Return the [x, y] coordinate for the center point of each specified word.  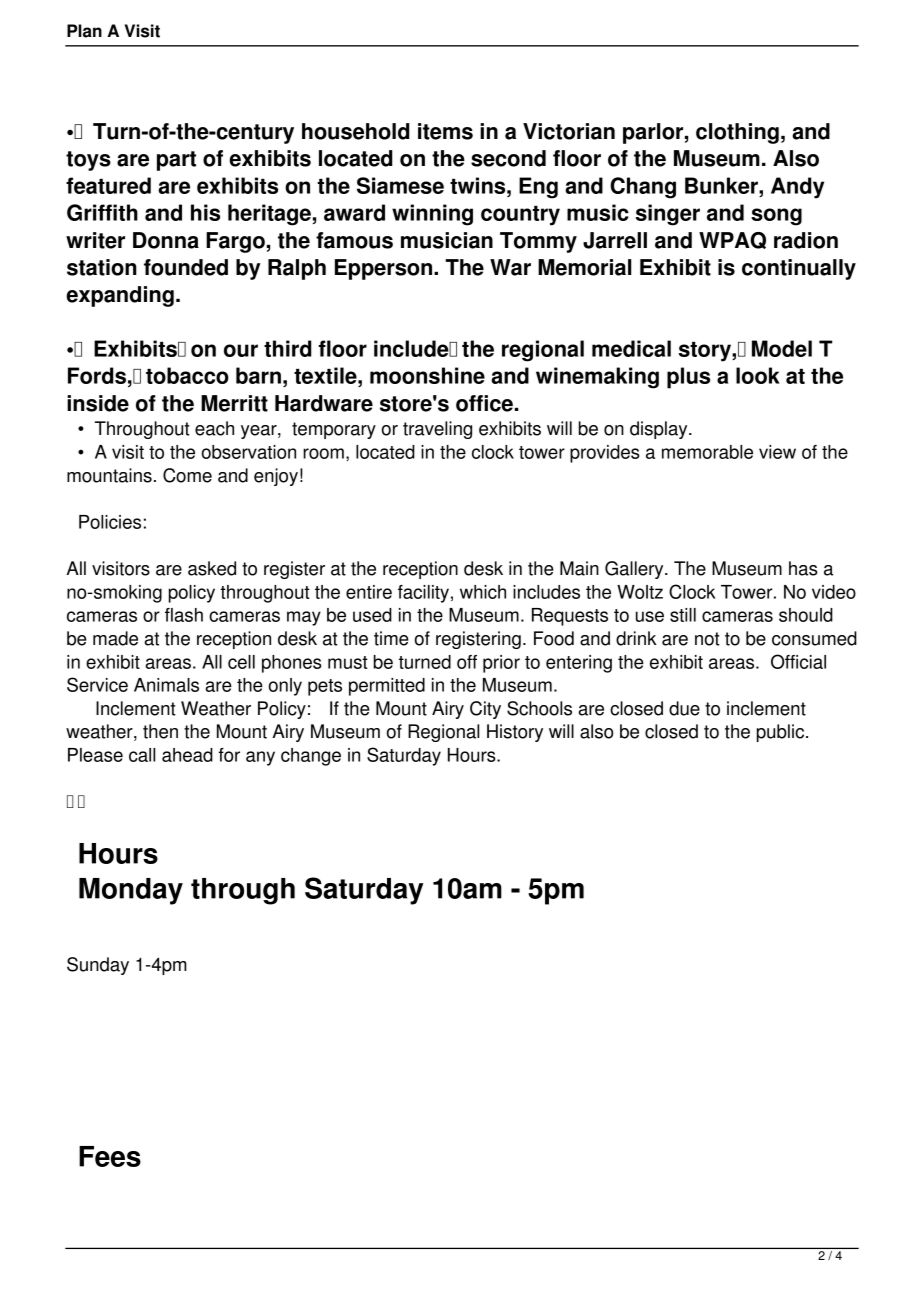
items [445, 131]
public [782, 733]
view [777, 452]
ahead [187, 755]
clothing [737, 133]
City [485, 710]
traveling [437, 430]
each [214, 428]
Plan [84, 31]
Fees [110, 1156]
